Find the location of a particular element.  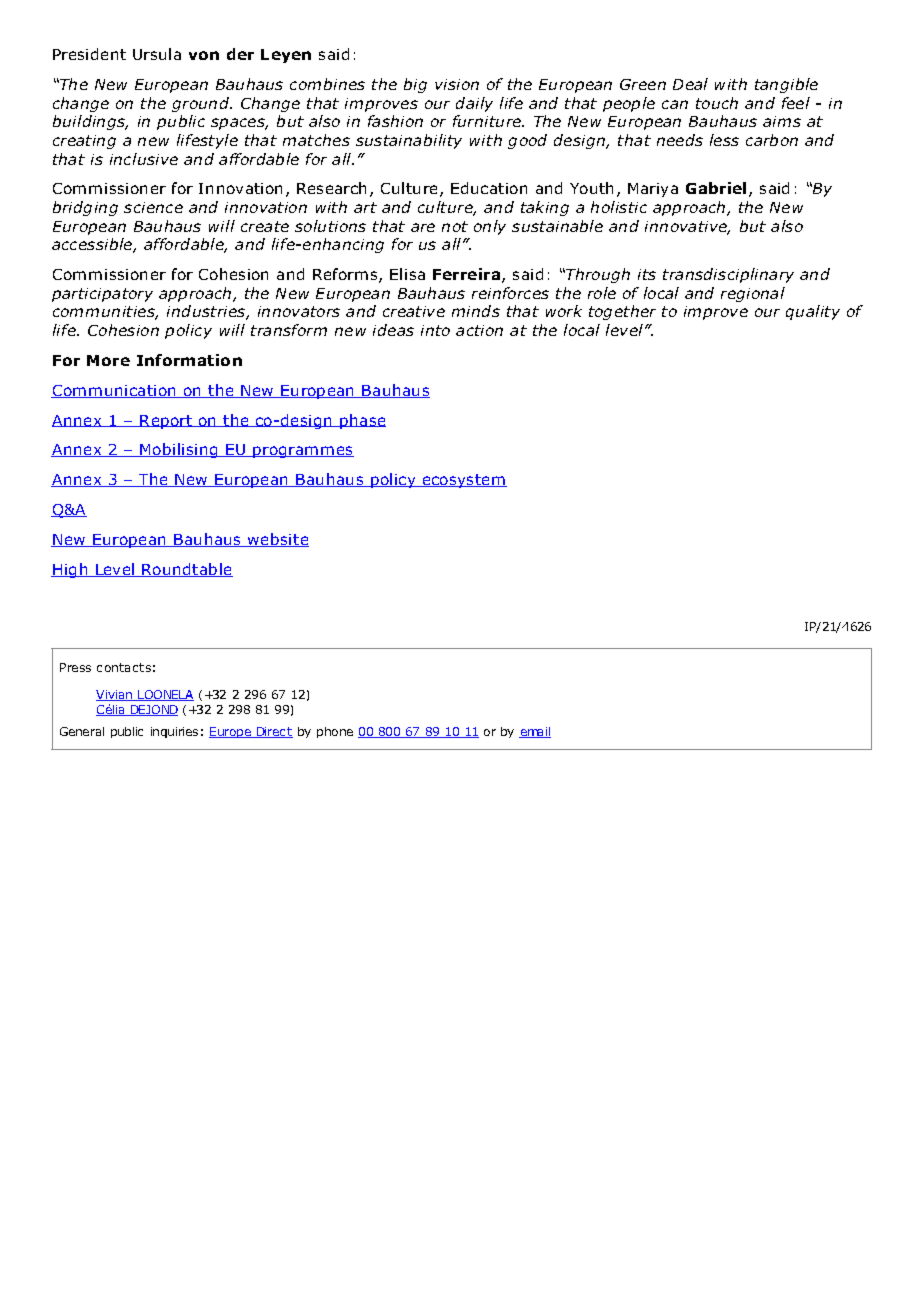

phase is located at coordinates (362, 421).
